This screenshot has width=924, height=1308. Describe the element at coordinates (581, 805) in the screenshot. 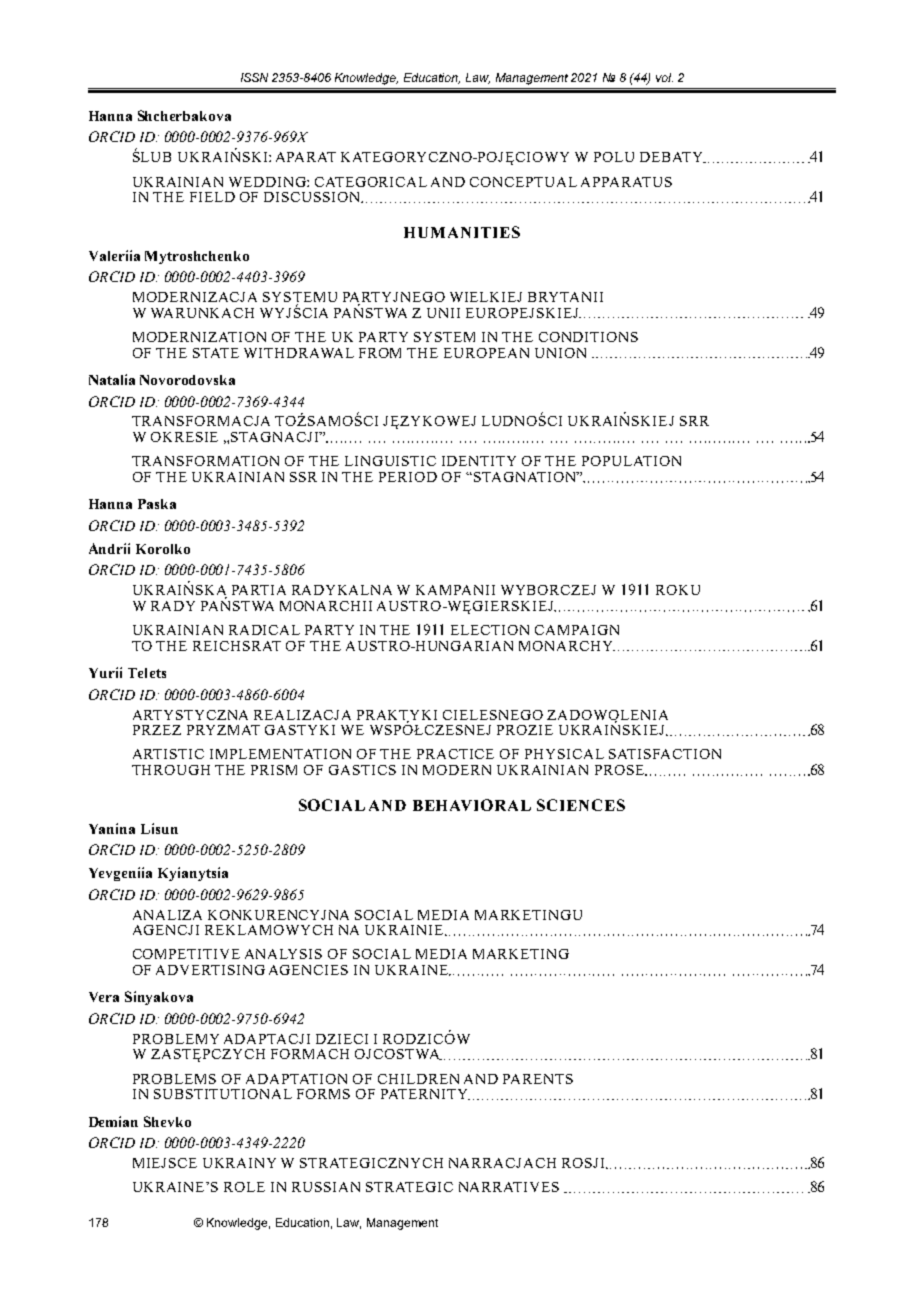

I see `SCIENCES` at that location.
